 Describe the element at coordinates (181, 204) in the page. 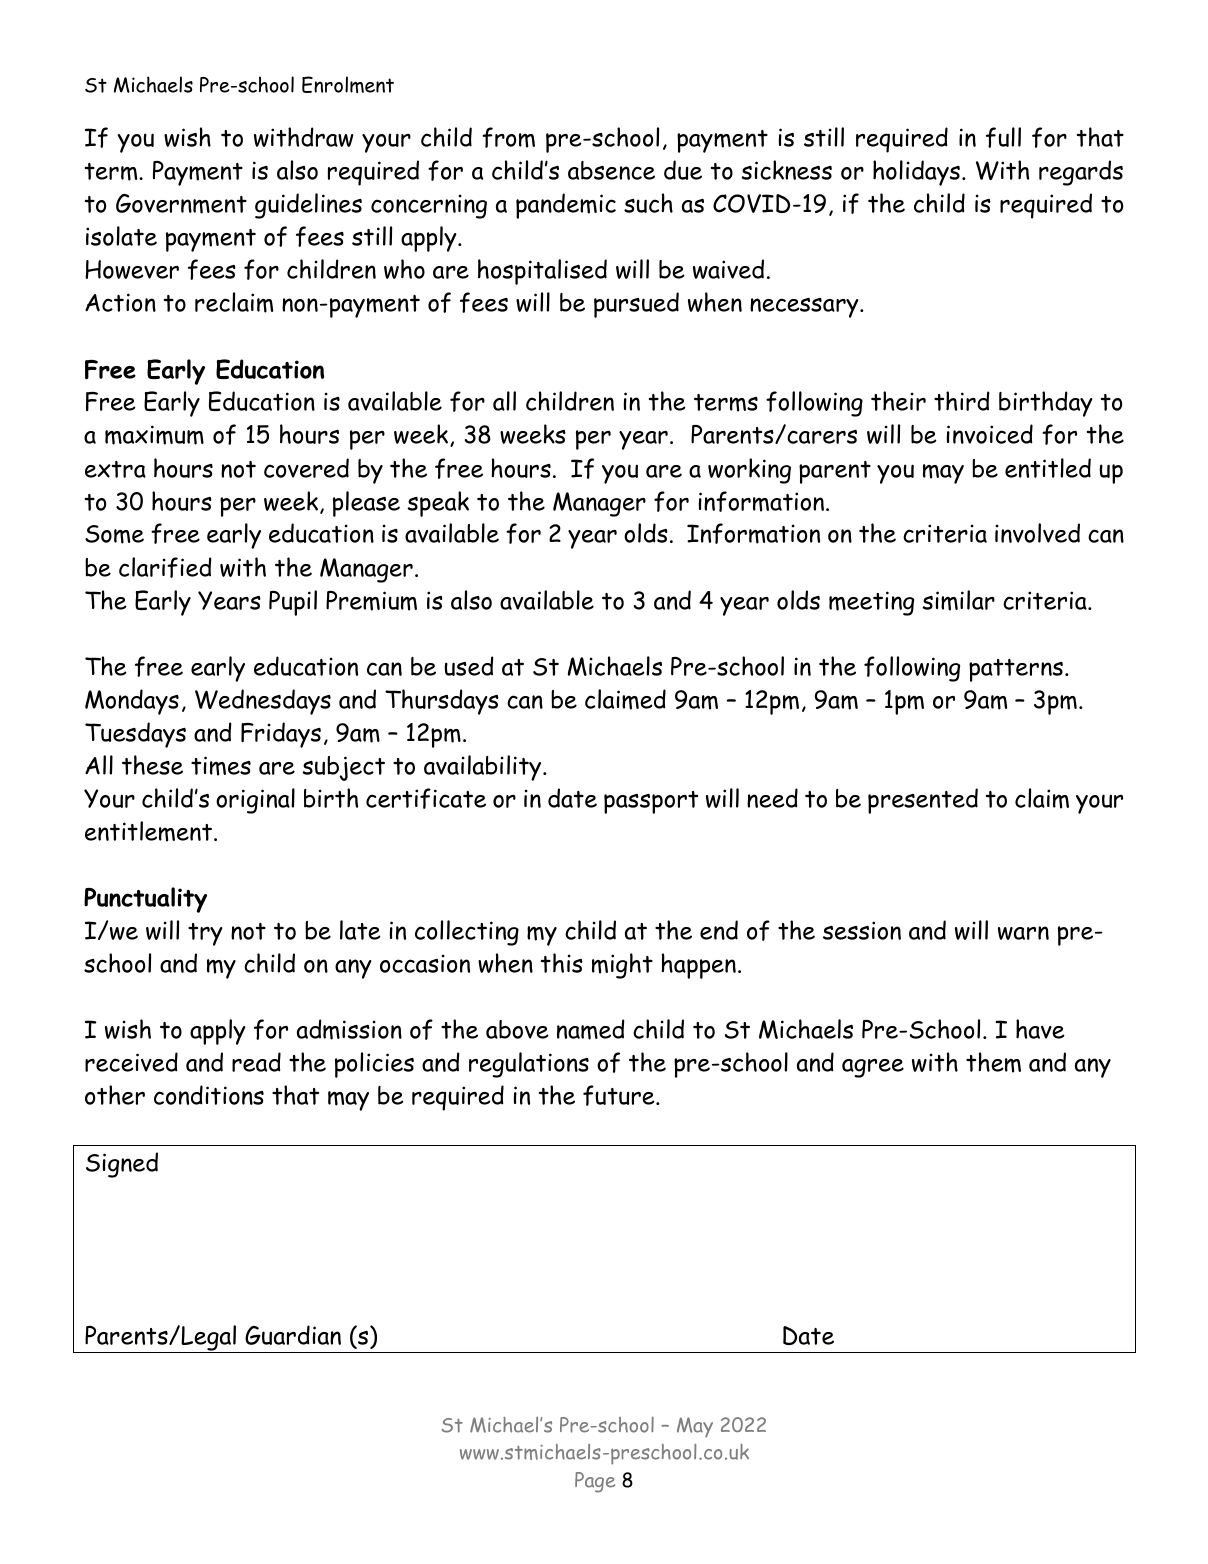

I see `Government` at that location.
